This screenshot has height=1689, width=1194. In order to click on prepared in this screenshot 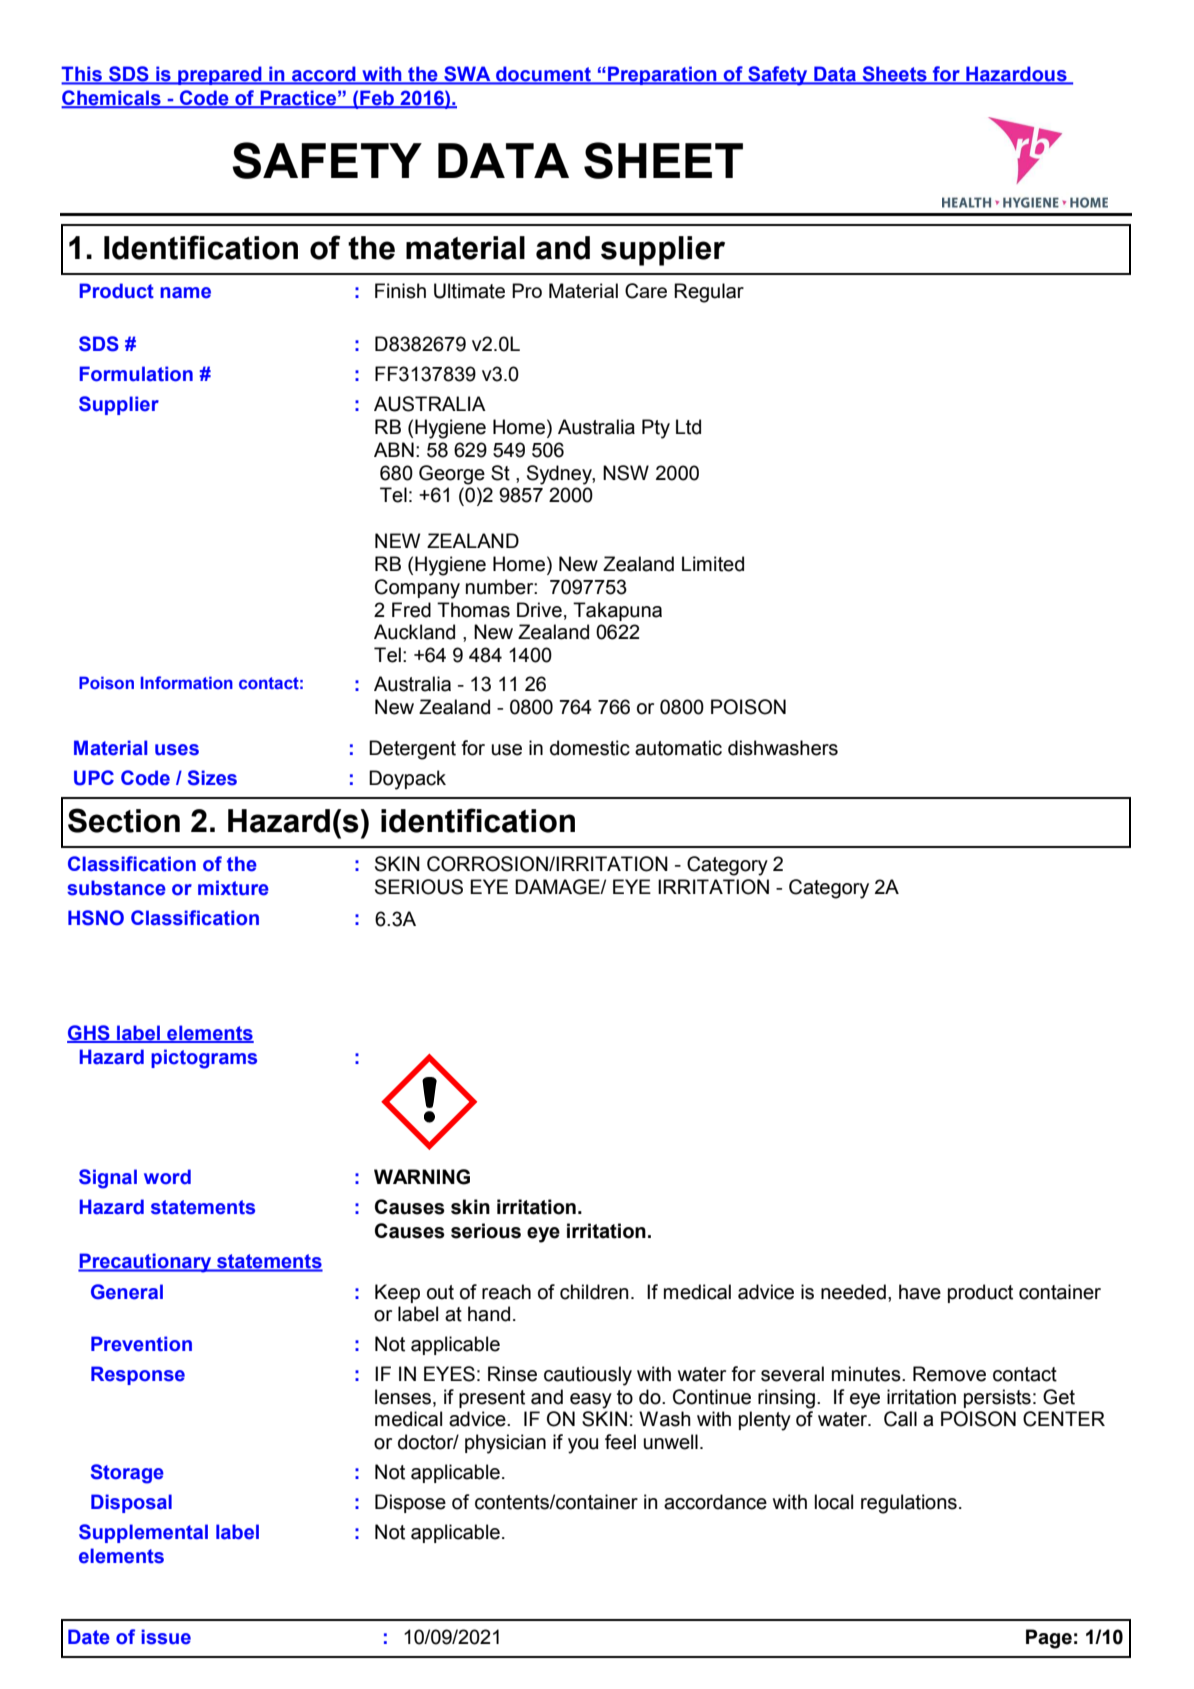, I will do `click(220, 75)`.
